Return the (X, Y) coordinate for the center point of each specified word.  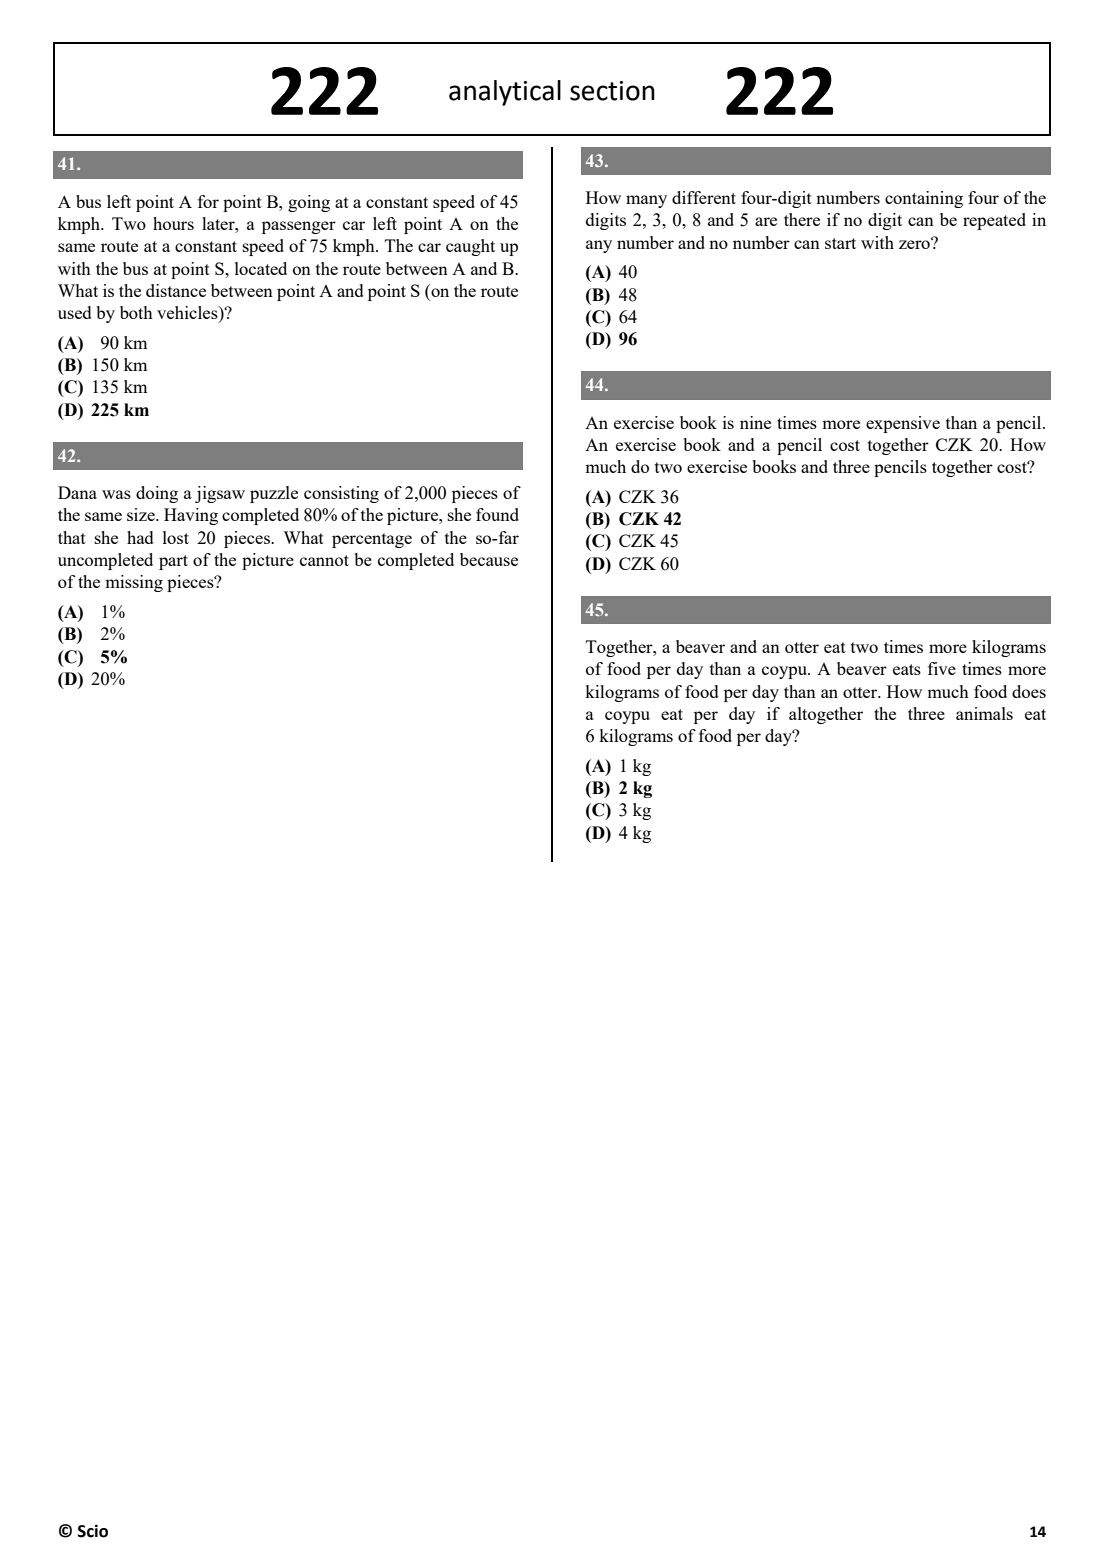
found (497, 514)
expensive (903, 424)
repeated (994, 221)
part (173, 562)
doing (157, 494)
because (489, 559)
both (136, 312)
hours (173, 223)
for (208, 201)
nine (755, 422)
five (942, 668)
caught (470, 247)
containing (924, 199)
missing (134, 583)
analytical (505, 93)
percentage (372, 540)
